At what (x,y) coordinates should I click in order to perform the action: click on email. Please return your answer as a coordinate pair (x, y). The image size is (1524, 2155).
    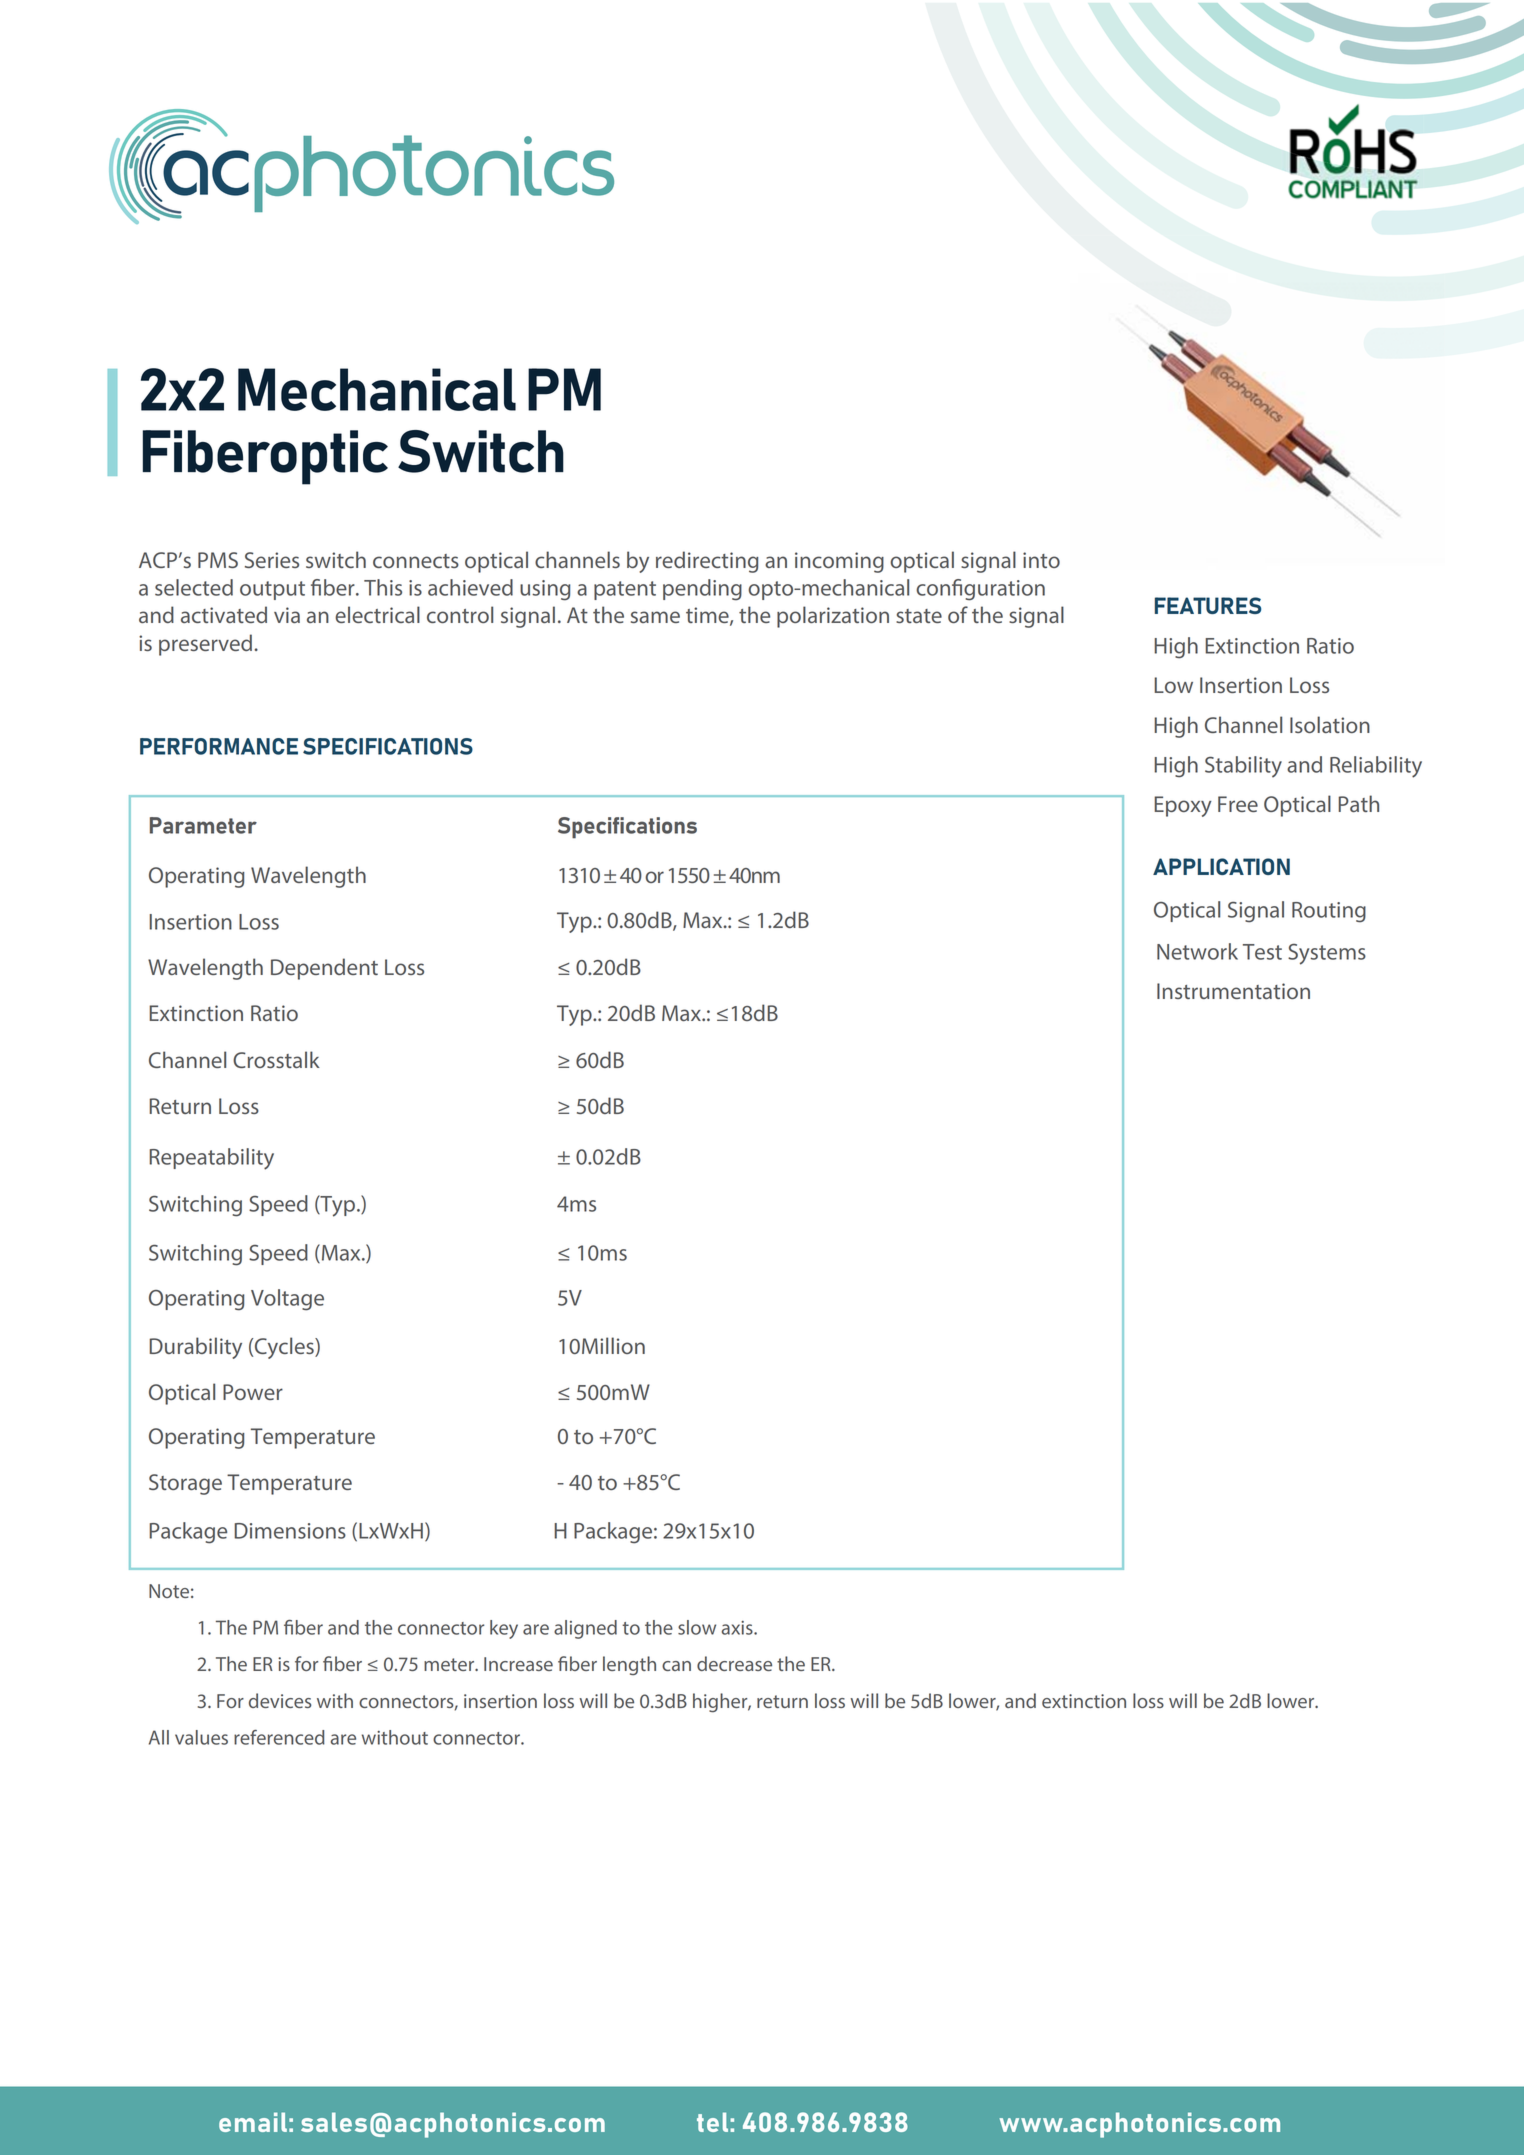
    Looking at the image, I should click on (253, 2122).
